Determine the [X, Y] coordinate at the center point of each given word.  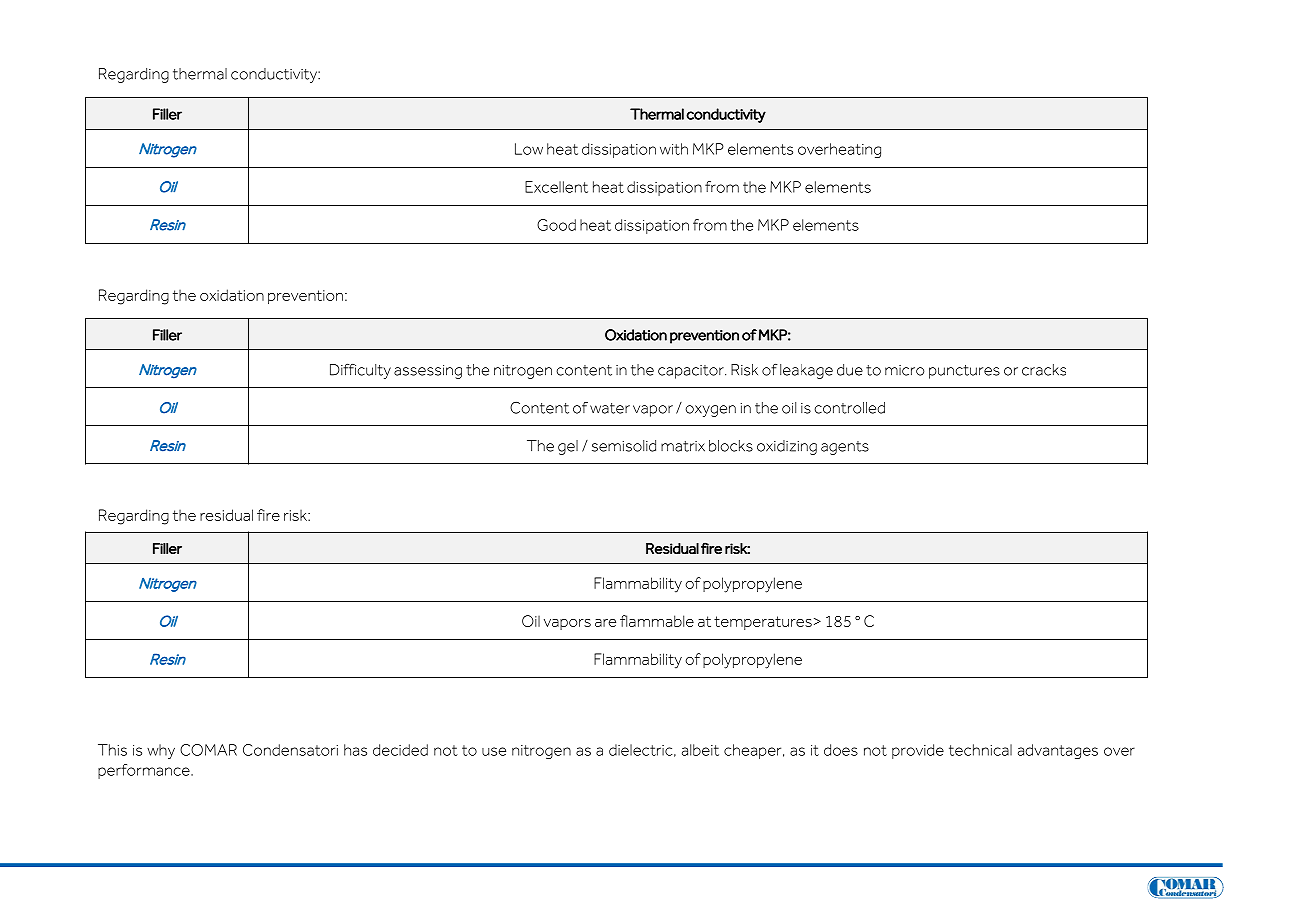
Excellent [556, 187]
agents [845, 448]
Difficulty [360, 371]
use [494, 751]
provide [918, 751]
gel [568, 447]
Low [529, 149]
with [674, 149]
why [161, 751]
